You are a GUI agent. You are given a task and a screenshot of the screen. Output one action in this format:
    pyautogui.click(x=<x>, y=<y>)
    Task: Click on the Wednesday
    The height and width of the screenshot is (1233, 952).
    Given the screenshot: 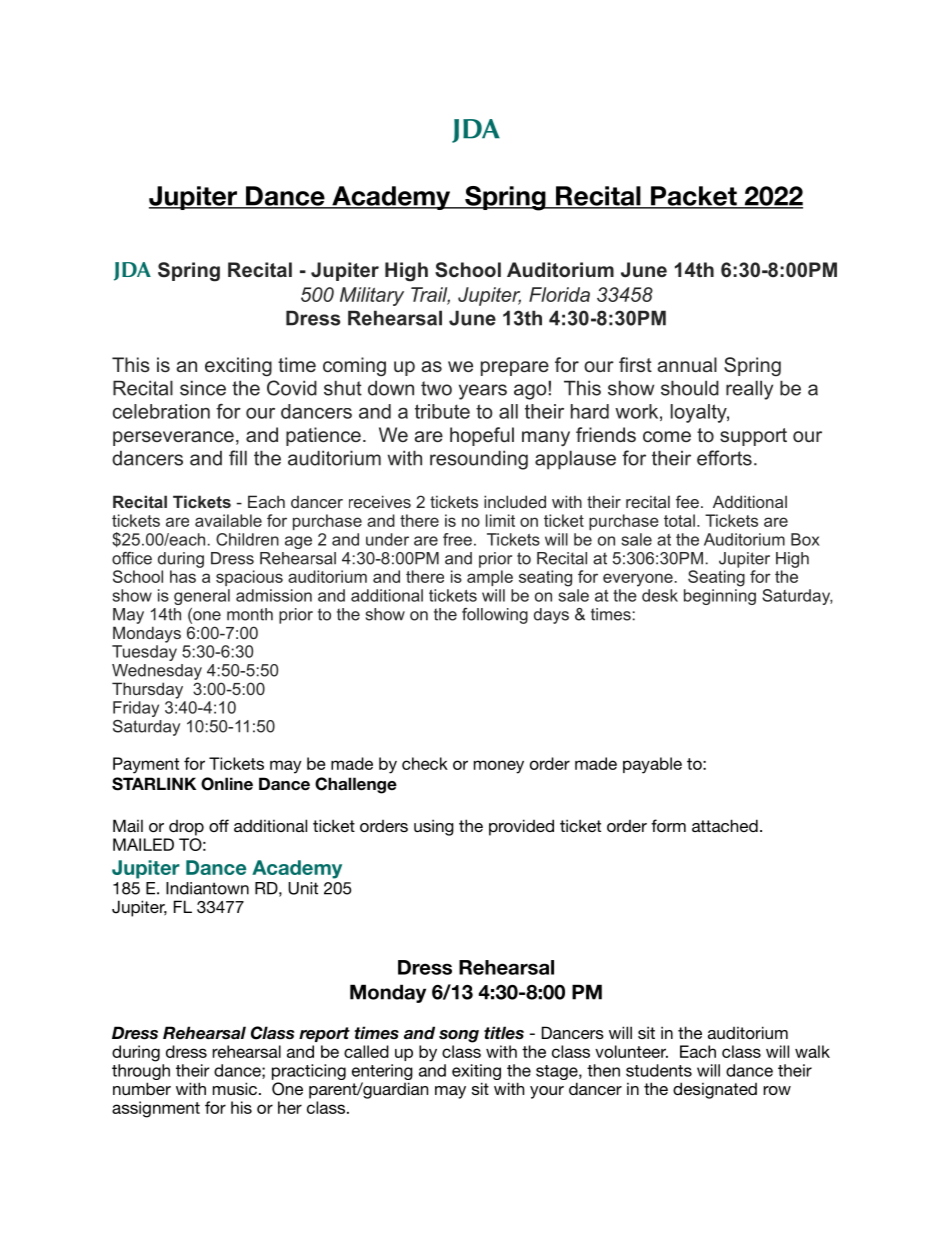 What is the action you would take?
    pyautogui.click(x=157, y=672)
